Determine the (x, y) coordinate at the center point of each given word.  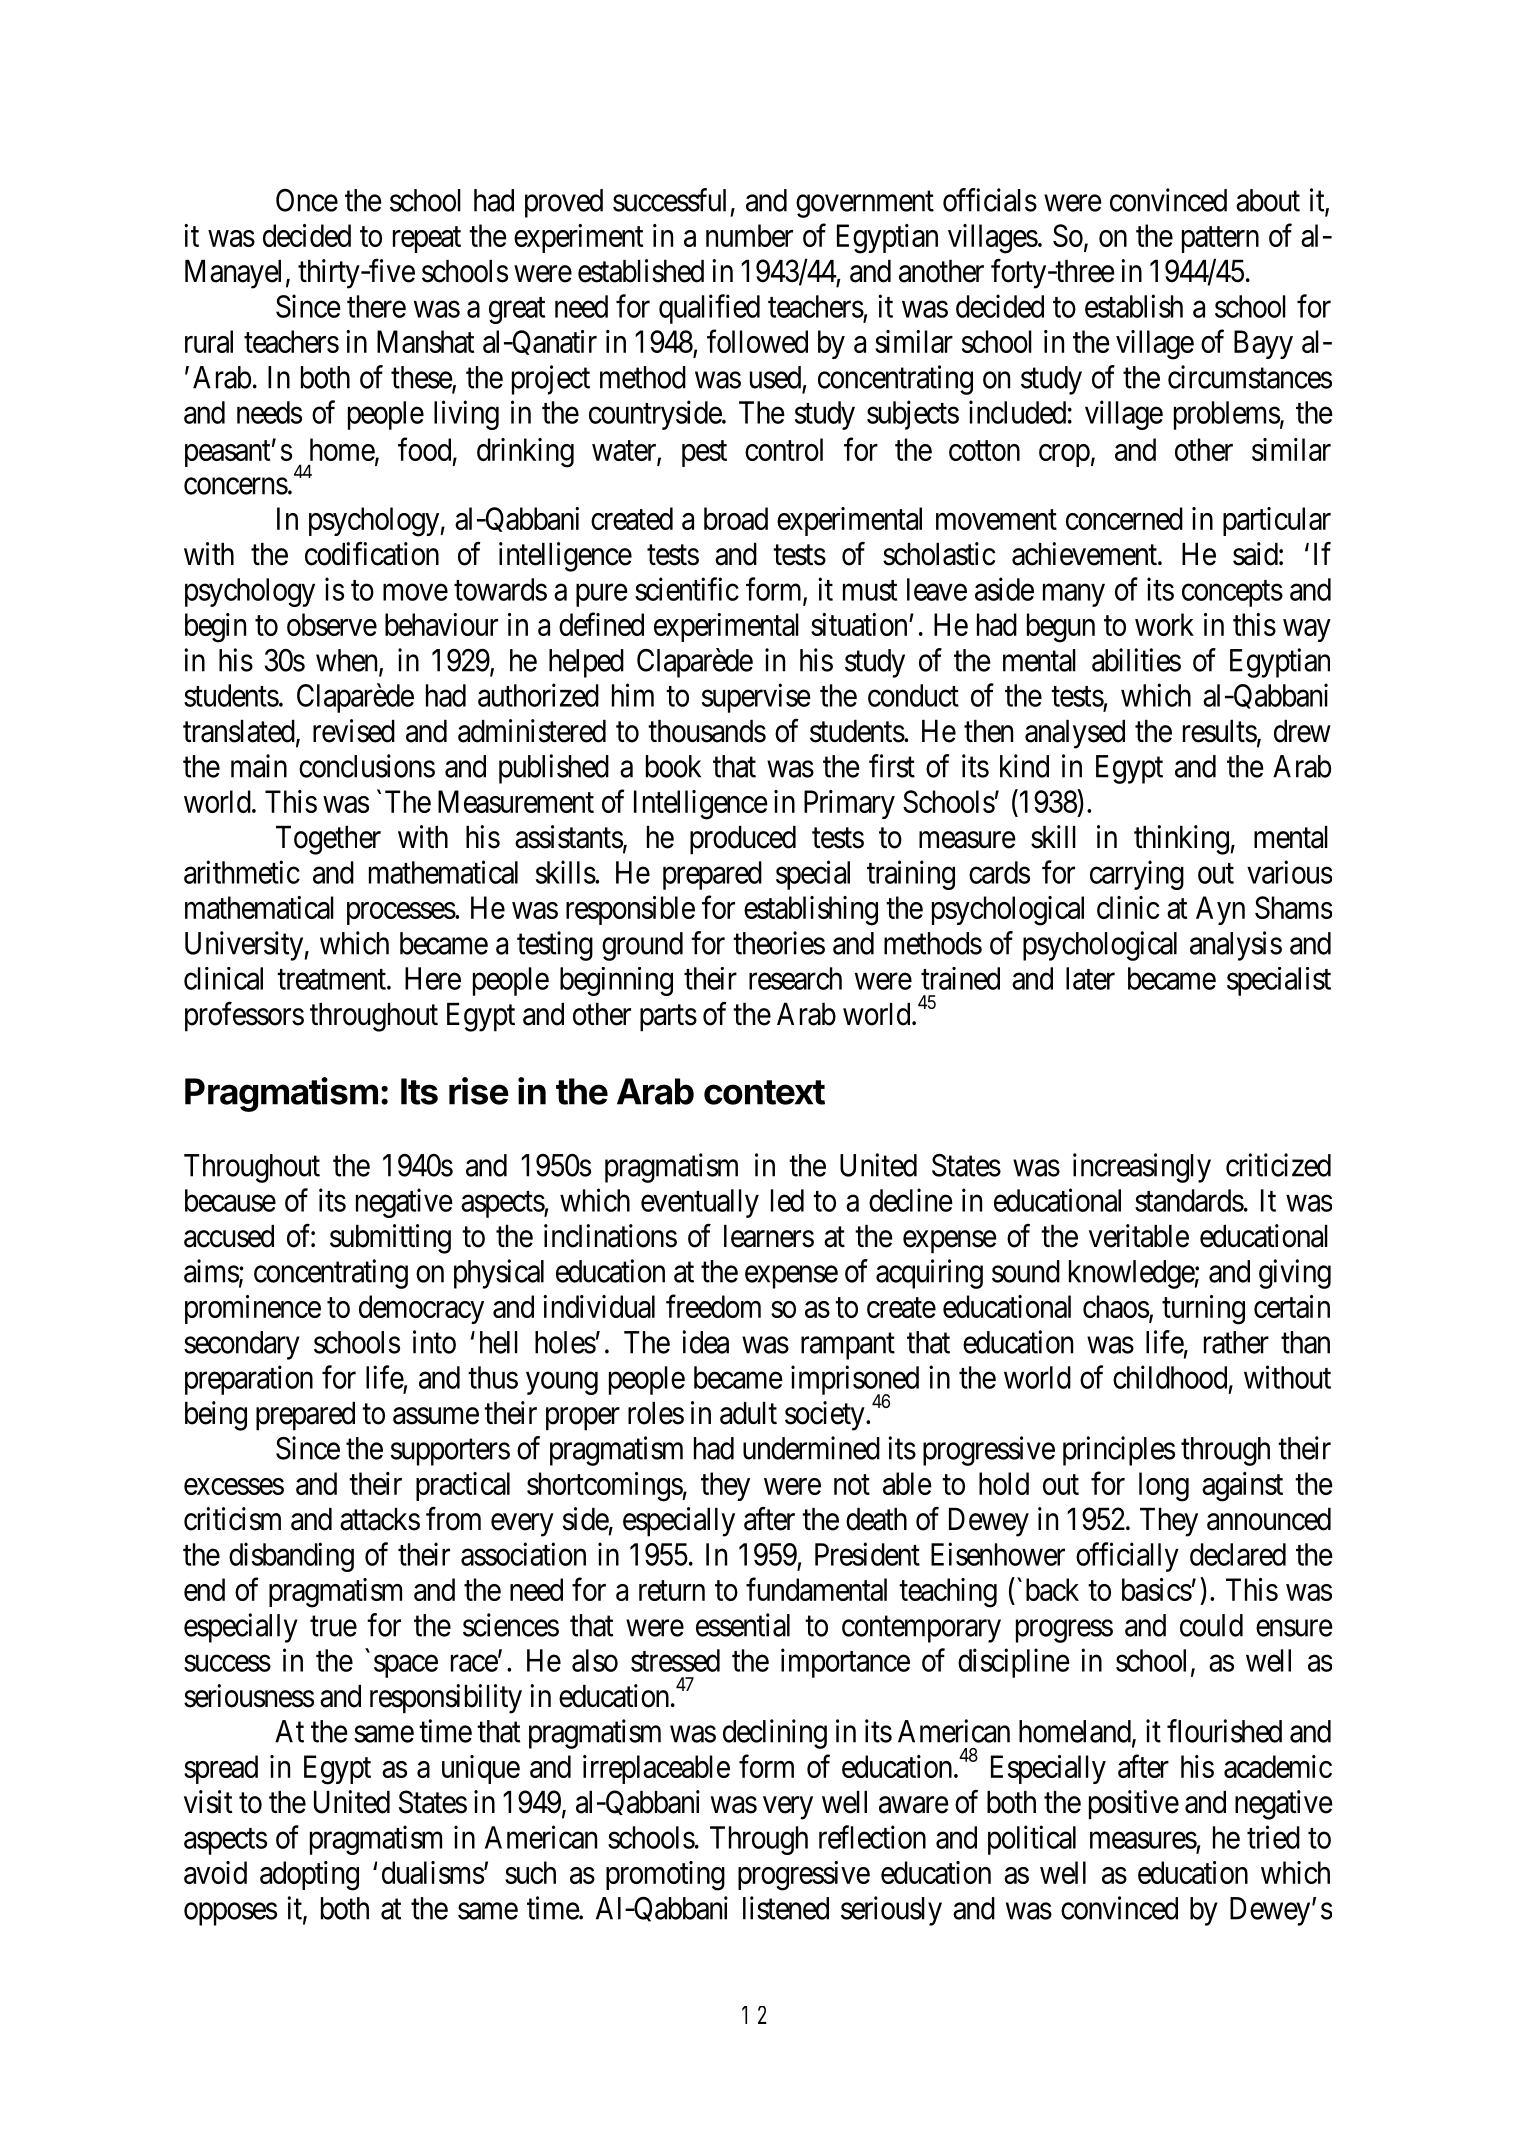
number (749, 235)
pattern (1220, 240)
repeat (427, 240)
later (1090, 978)
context (764, 1092)
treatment (332, 979)
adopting (309, 1876)
